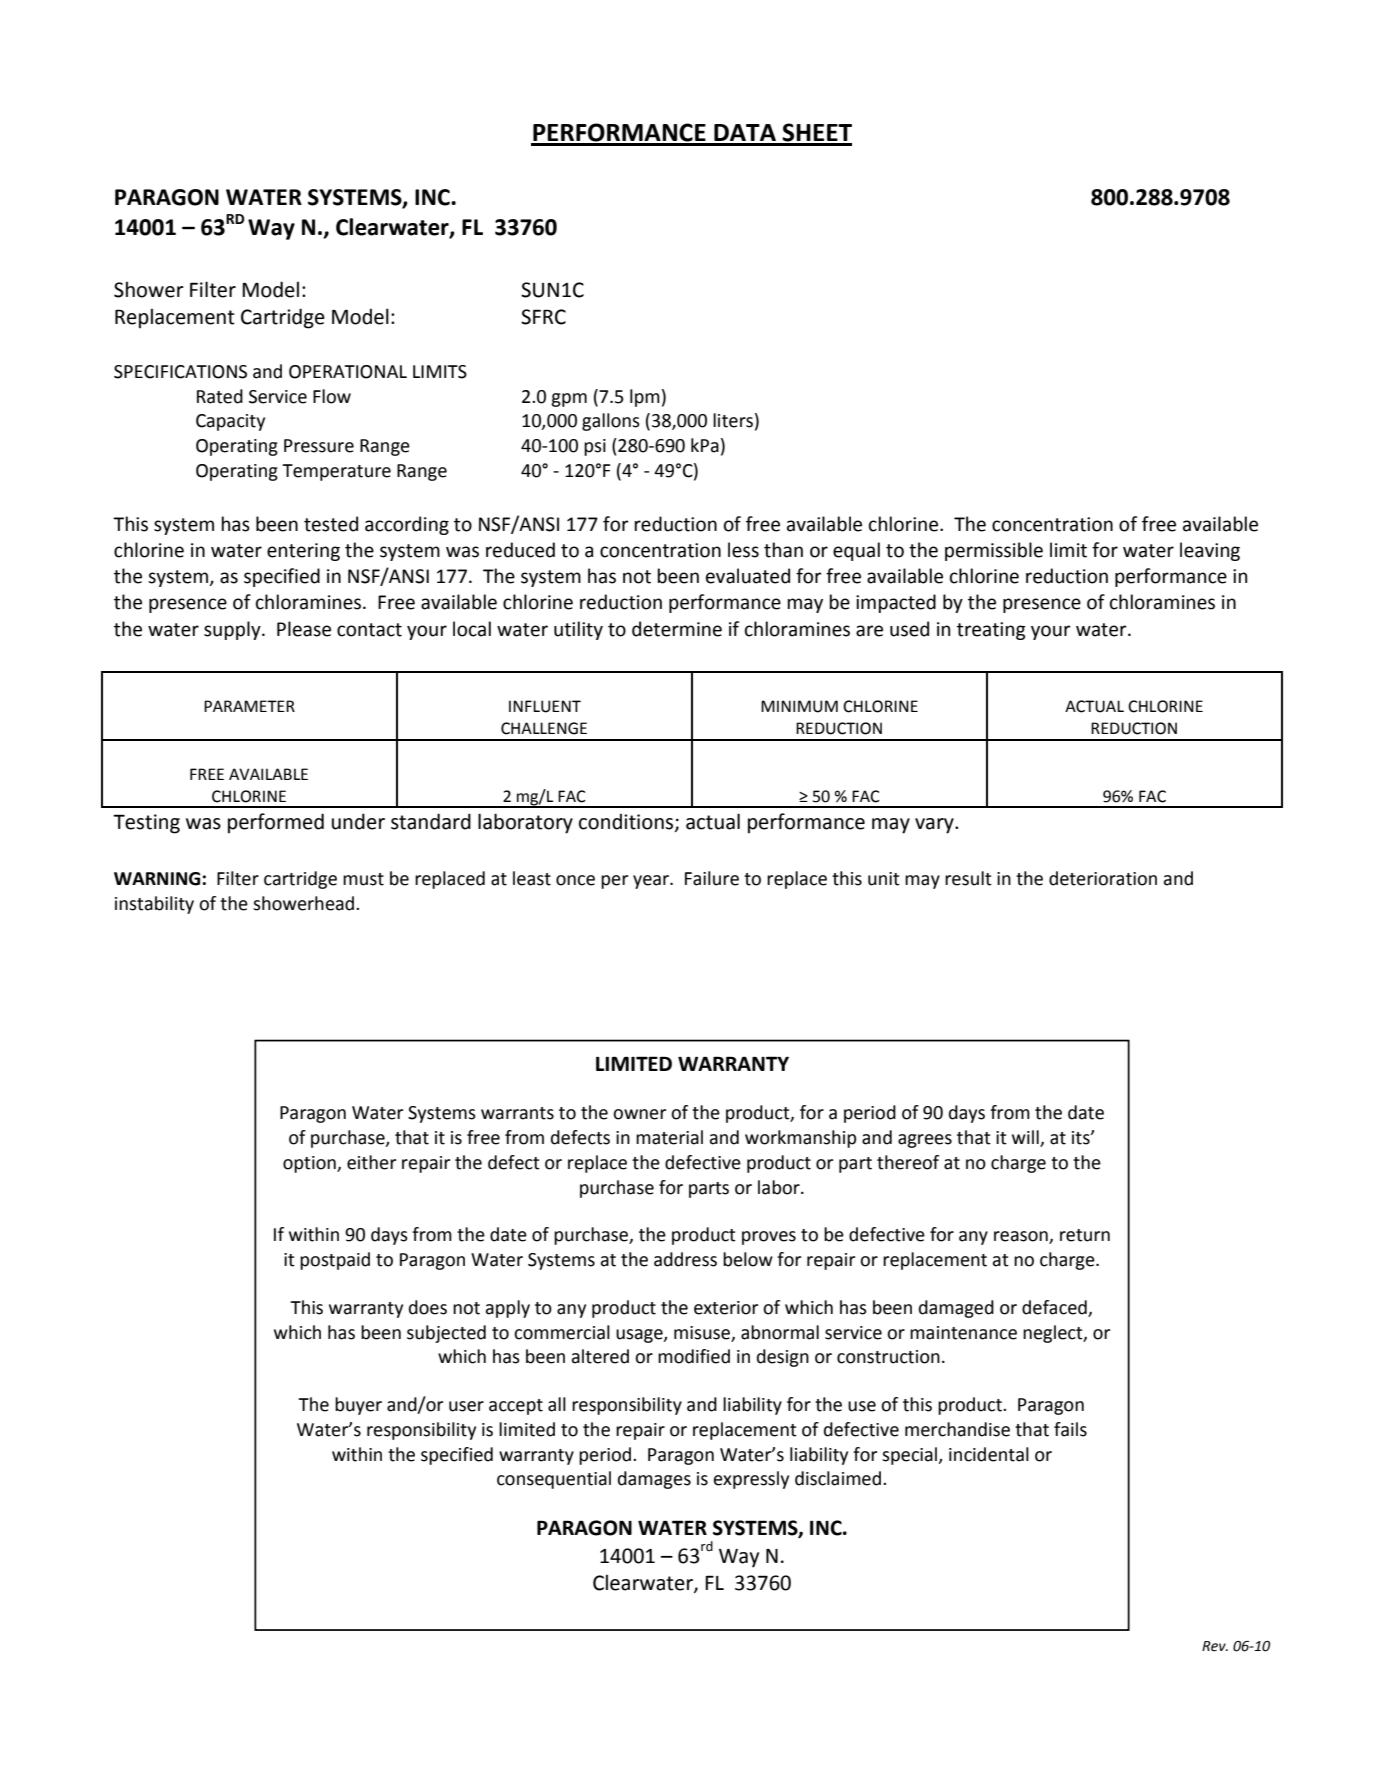 This image has width=1384, height=1792. What do you see at coordinates (358, 1406) in the image?
I see `buyer` at bounding box center [358, 1406].
